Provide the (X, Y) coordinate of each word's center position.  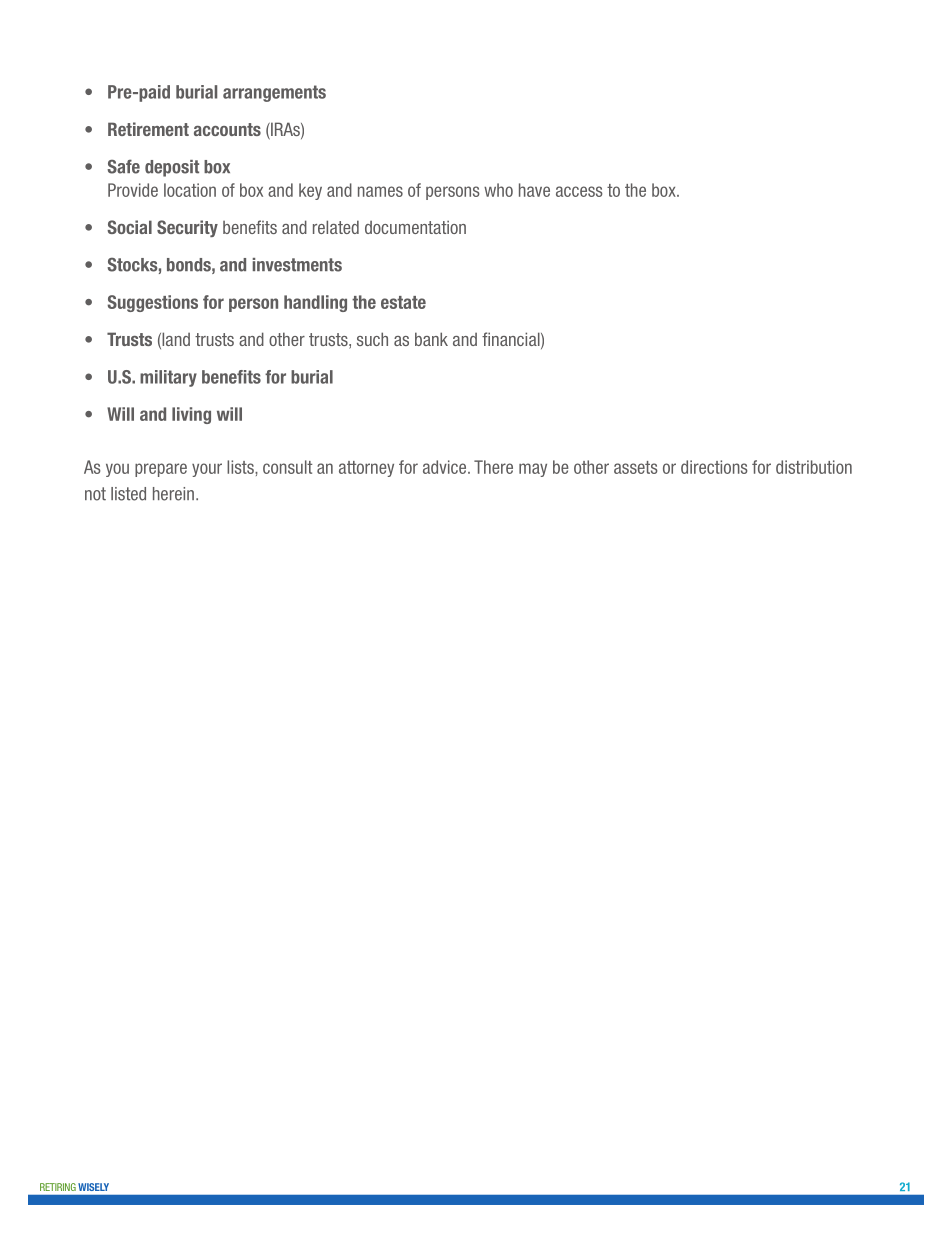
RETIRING (58, 1187)
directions (714, 467)
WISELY (94, 1187)
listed (128, 494)
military (168, 378)
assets (636, 467)
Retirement (148, 129)
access (579, 191)
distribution (814, 467)
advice (446, 467)
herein (173, 494)
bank (431, 339)
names (380, 191)
